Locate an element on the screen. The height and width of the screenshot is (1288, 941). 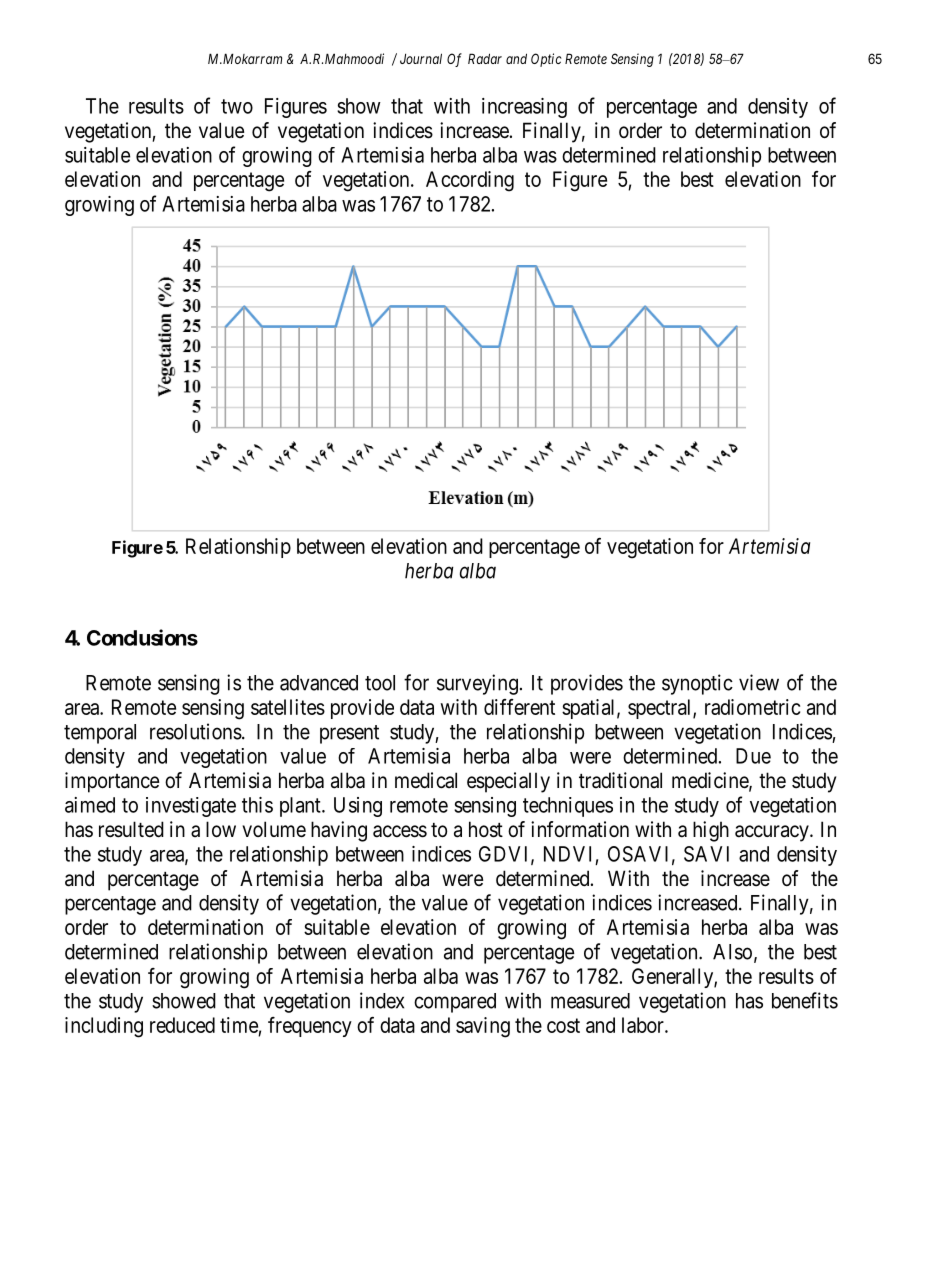
two is located at coordinates (237, 106).
